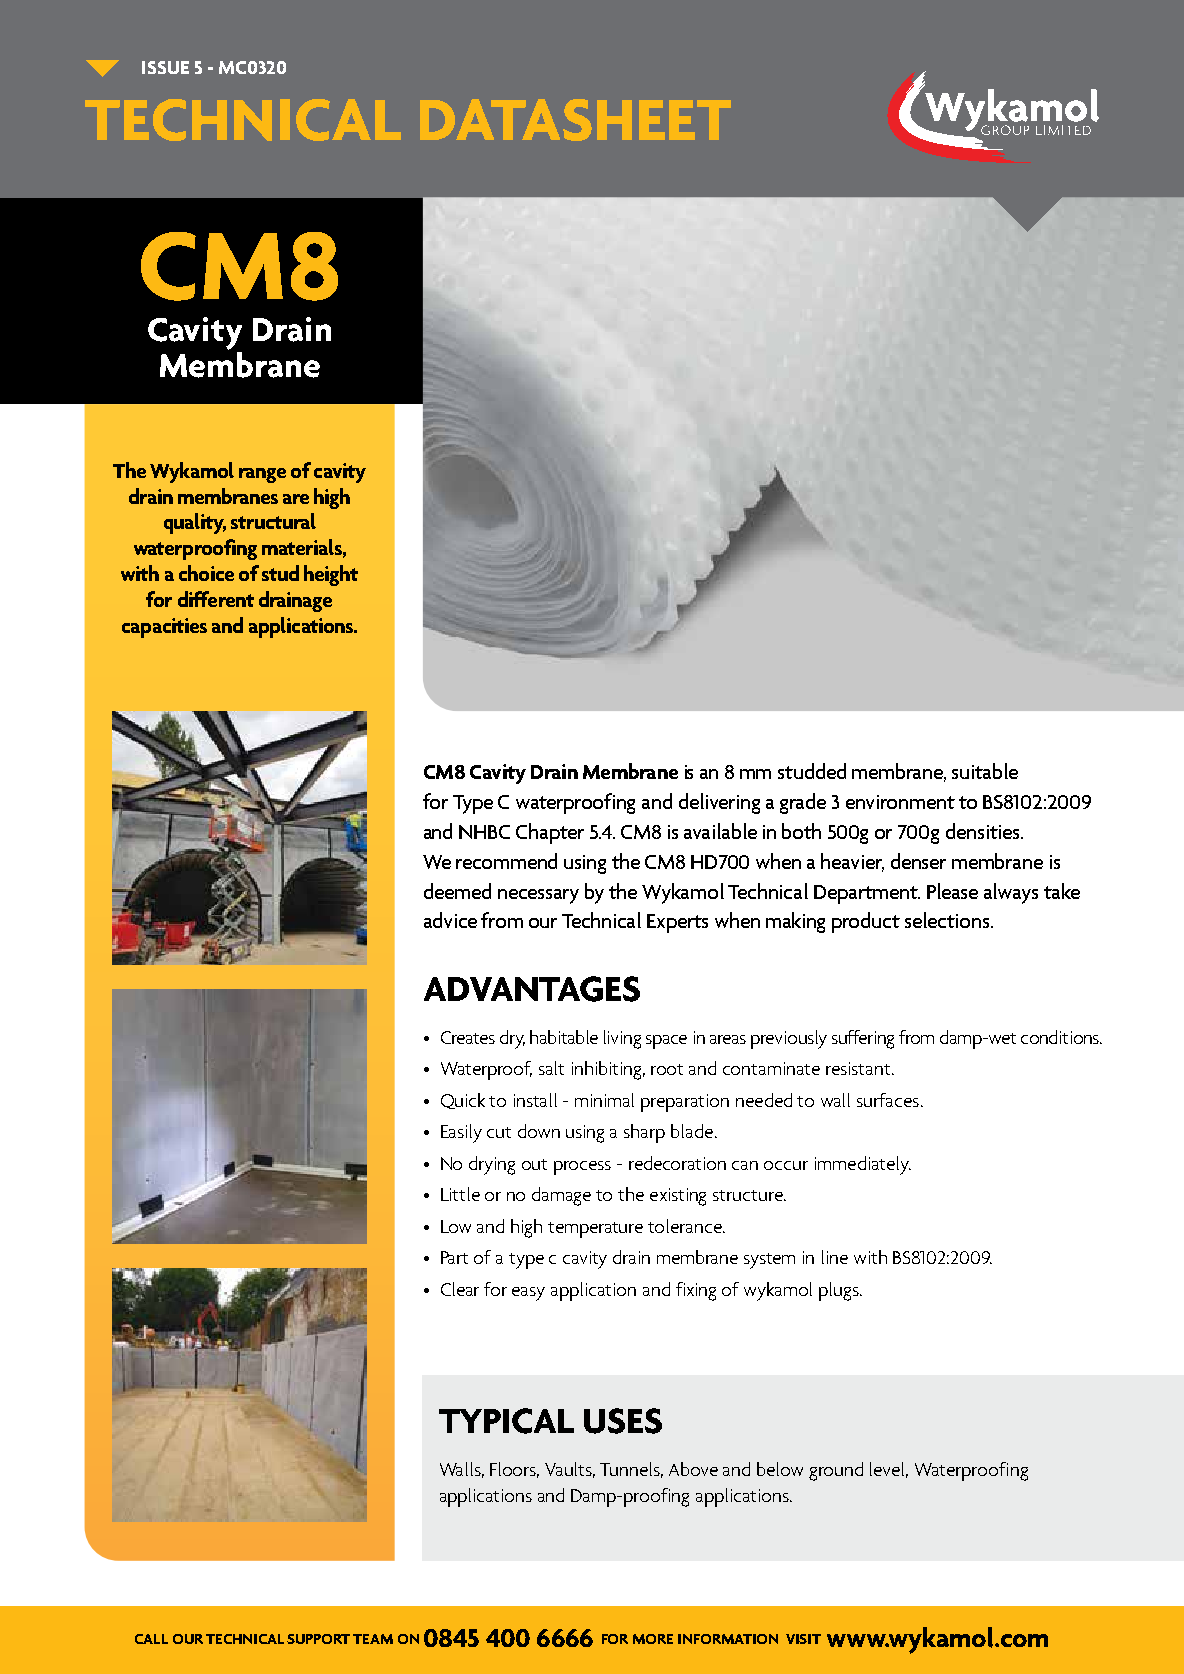  What do you see at coordinates (888, 1100) in the document?
I see `surfaces` at bounding box center [888, 1100].
